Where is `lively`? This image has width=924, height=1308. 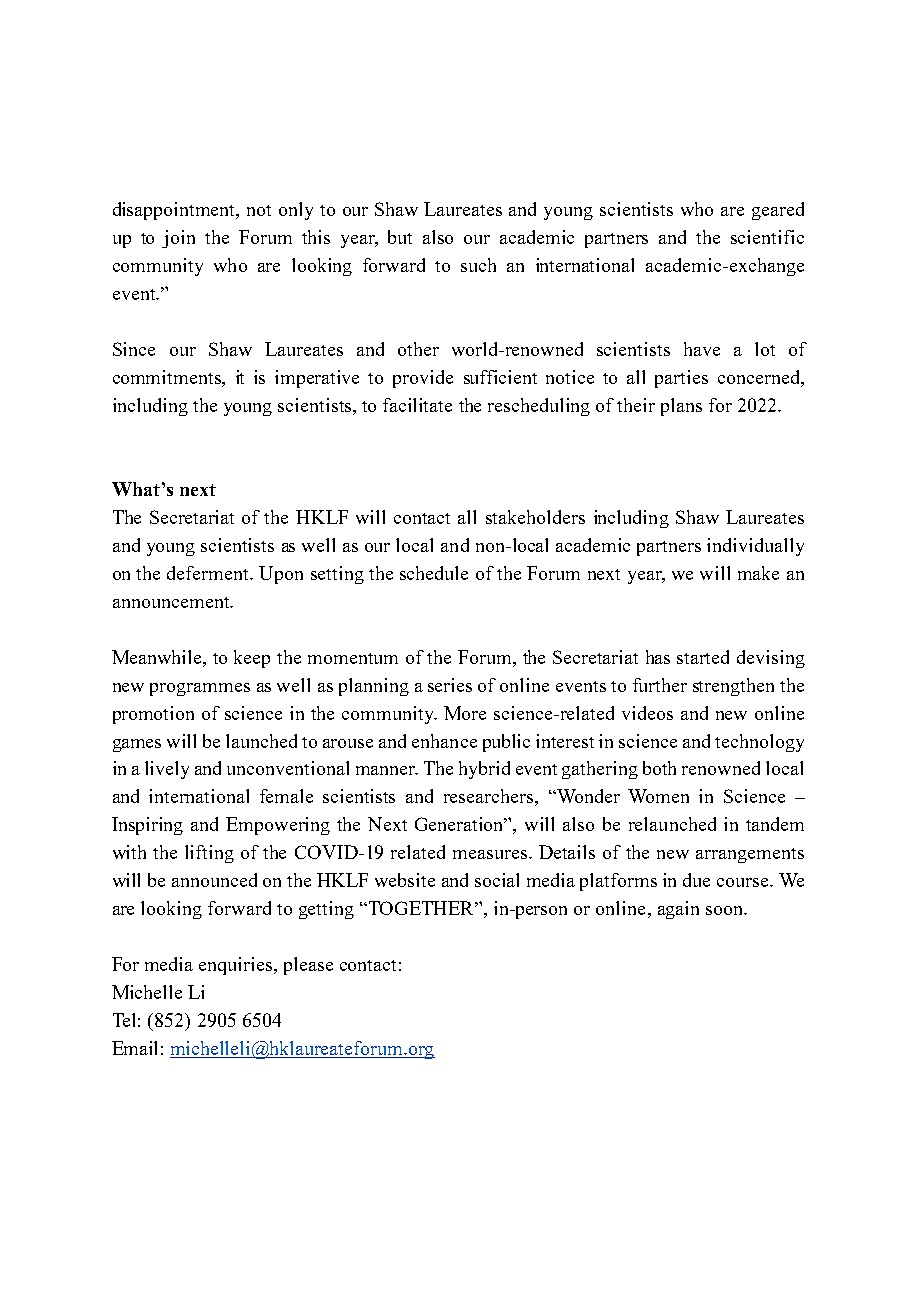 lively is located at coordinates (167, 770).
